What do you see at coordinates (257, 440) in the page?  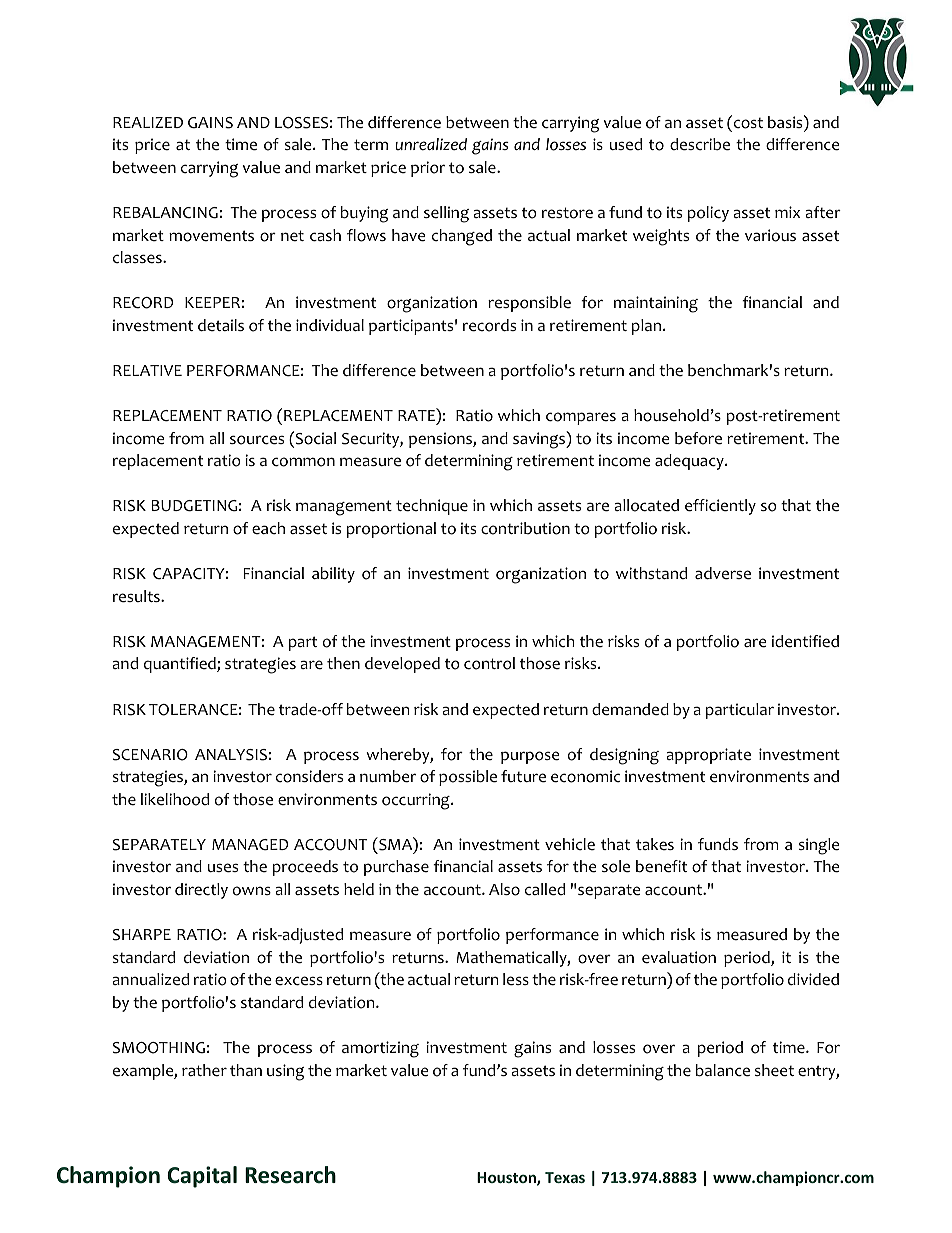 I see `sources` at bounding box center [257, 440].
